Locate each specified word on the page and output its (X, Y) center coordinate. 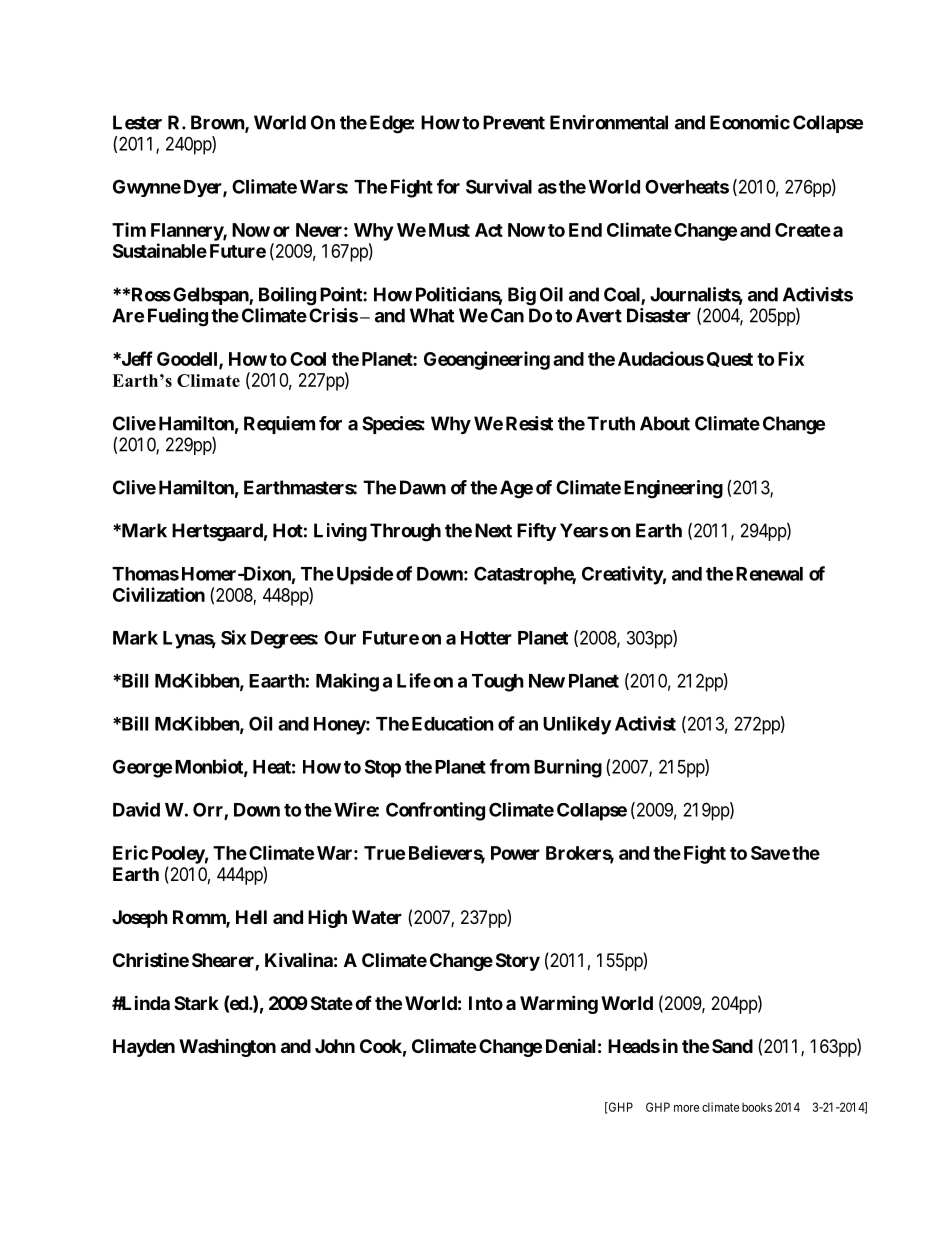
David (136, 809)
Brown (218, 123)
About (665, 423)
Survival (499, 186)
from (510, 766)
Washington (227, 1047)
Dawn (423, 487)
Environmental (609, 122)
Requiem (279, 425)
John (335, 1046)
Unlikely (577, 725)
